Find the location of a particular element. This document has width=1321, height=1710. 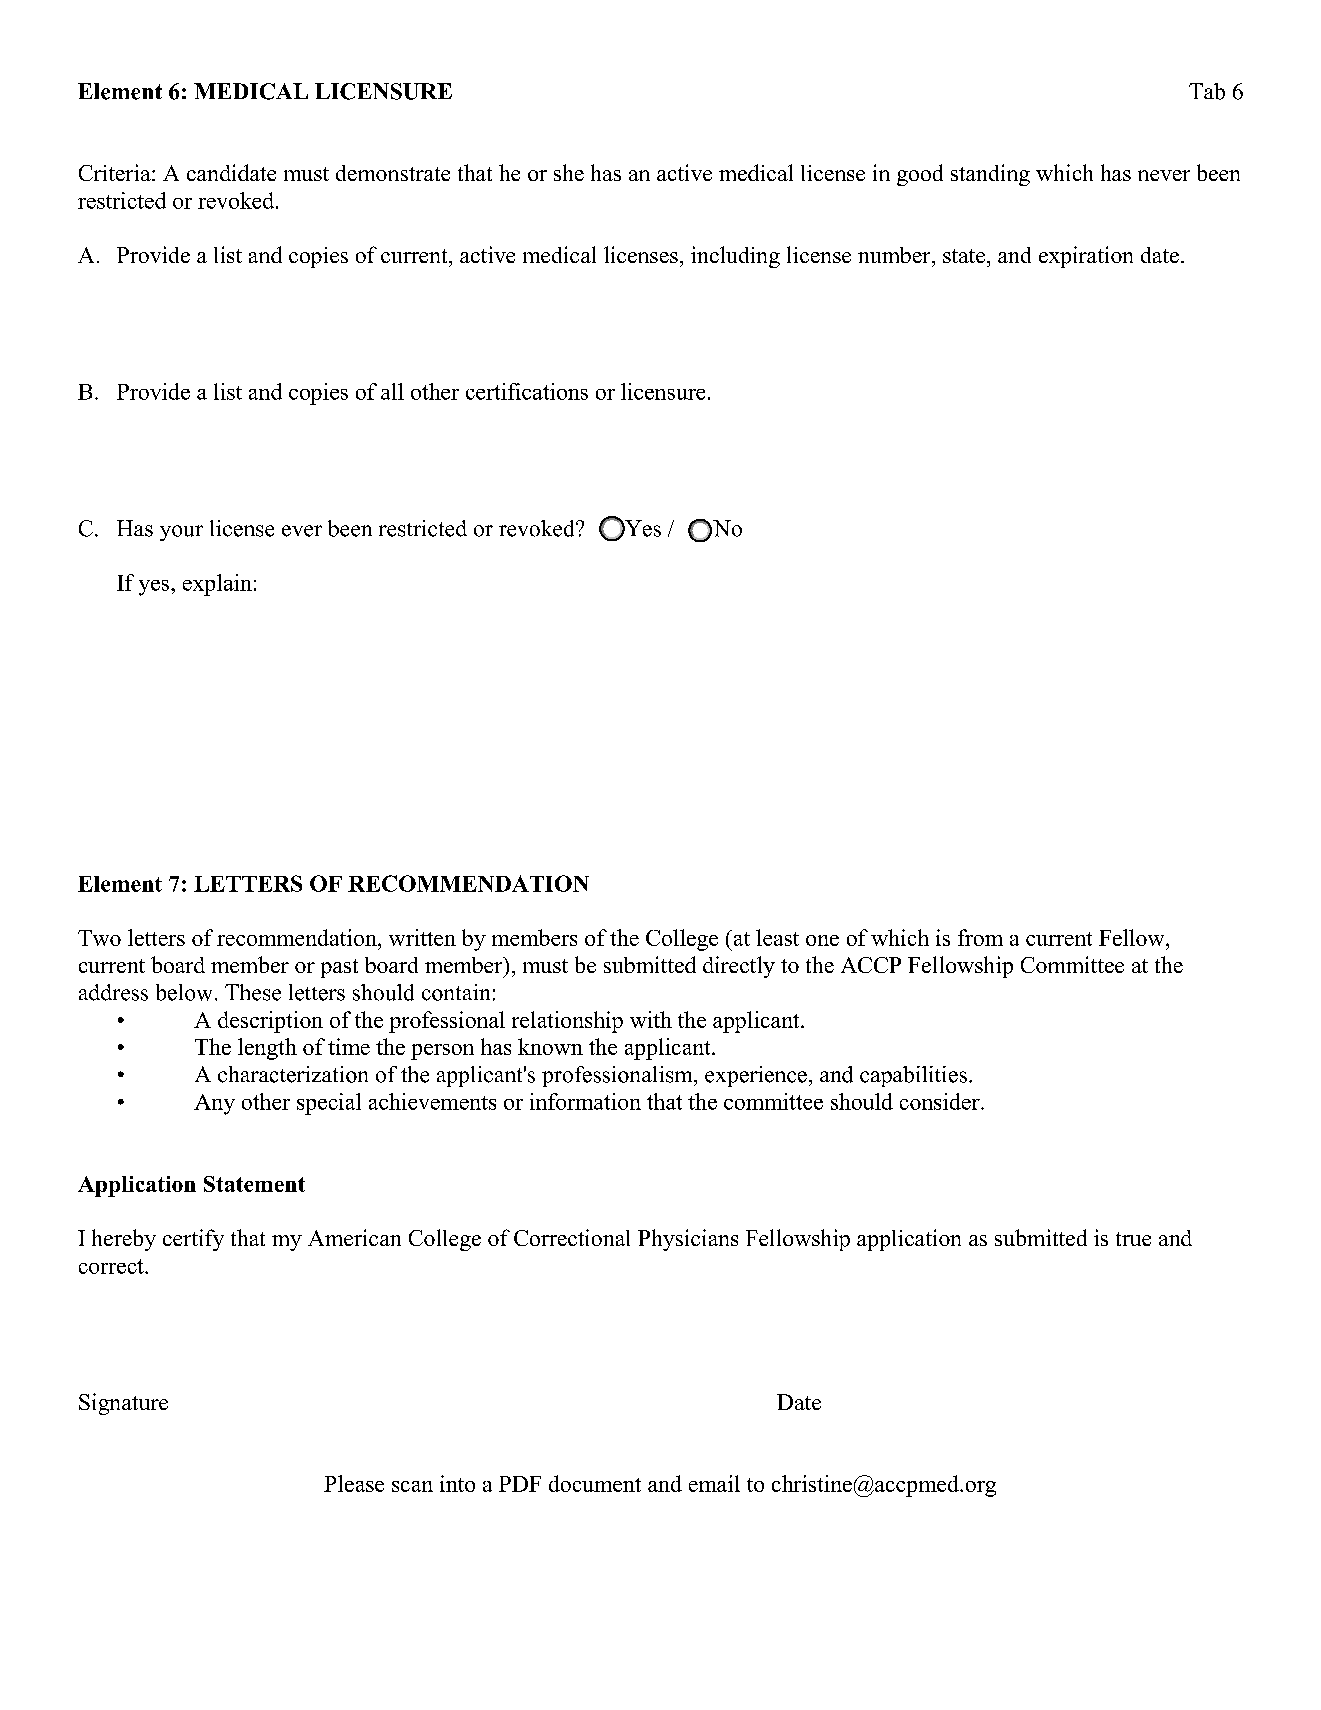

Signature is located at coordinates (123, 1404).
